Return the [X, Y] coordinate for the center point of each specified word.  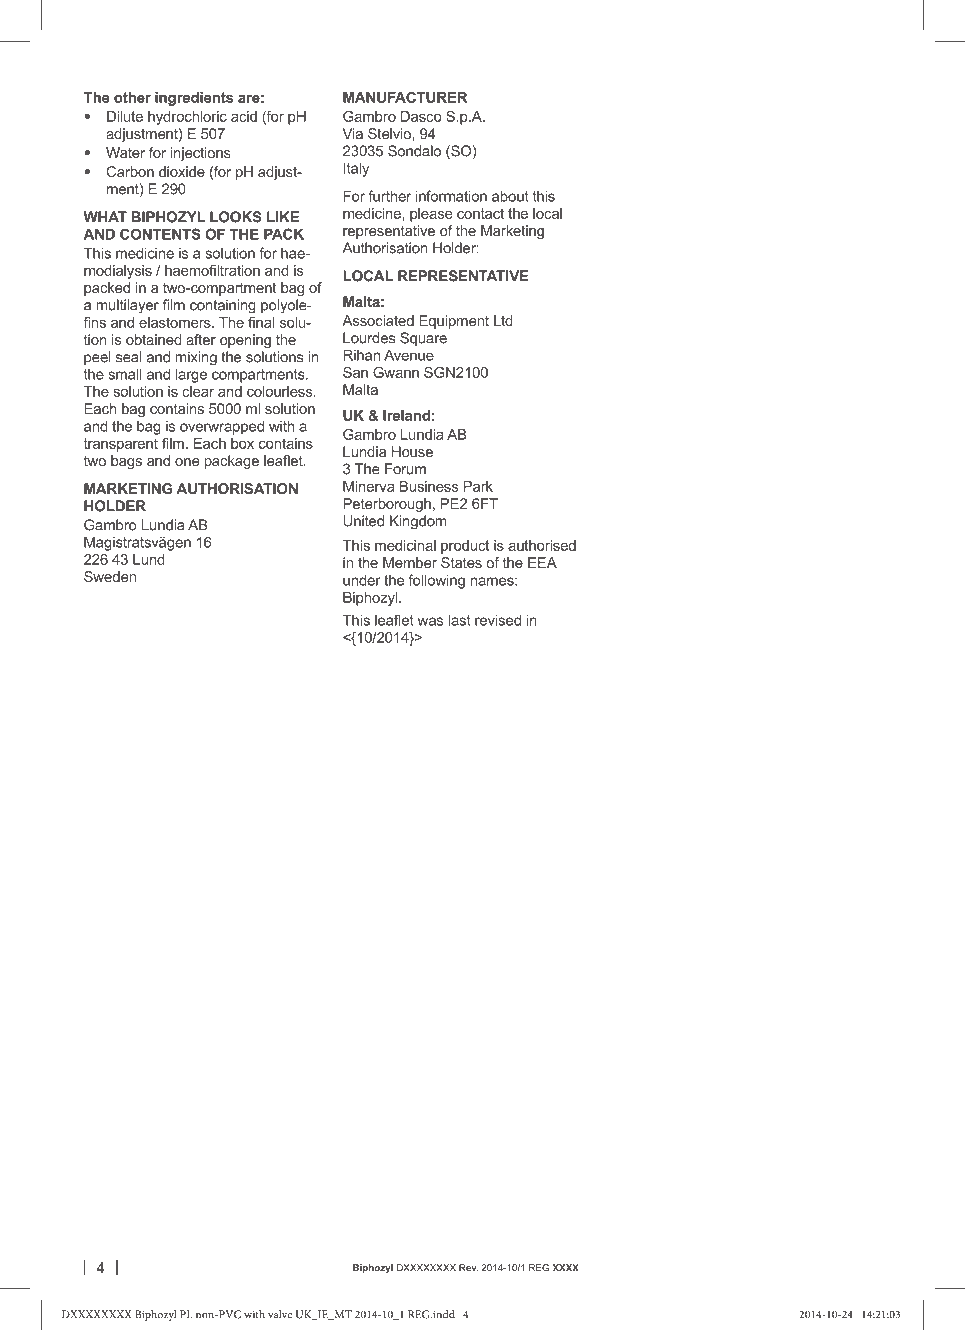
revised [498, 620]
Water [125, 152]
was [430, 621]
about [510, 196]
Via [352, 133]
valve [280, 1314]
